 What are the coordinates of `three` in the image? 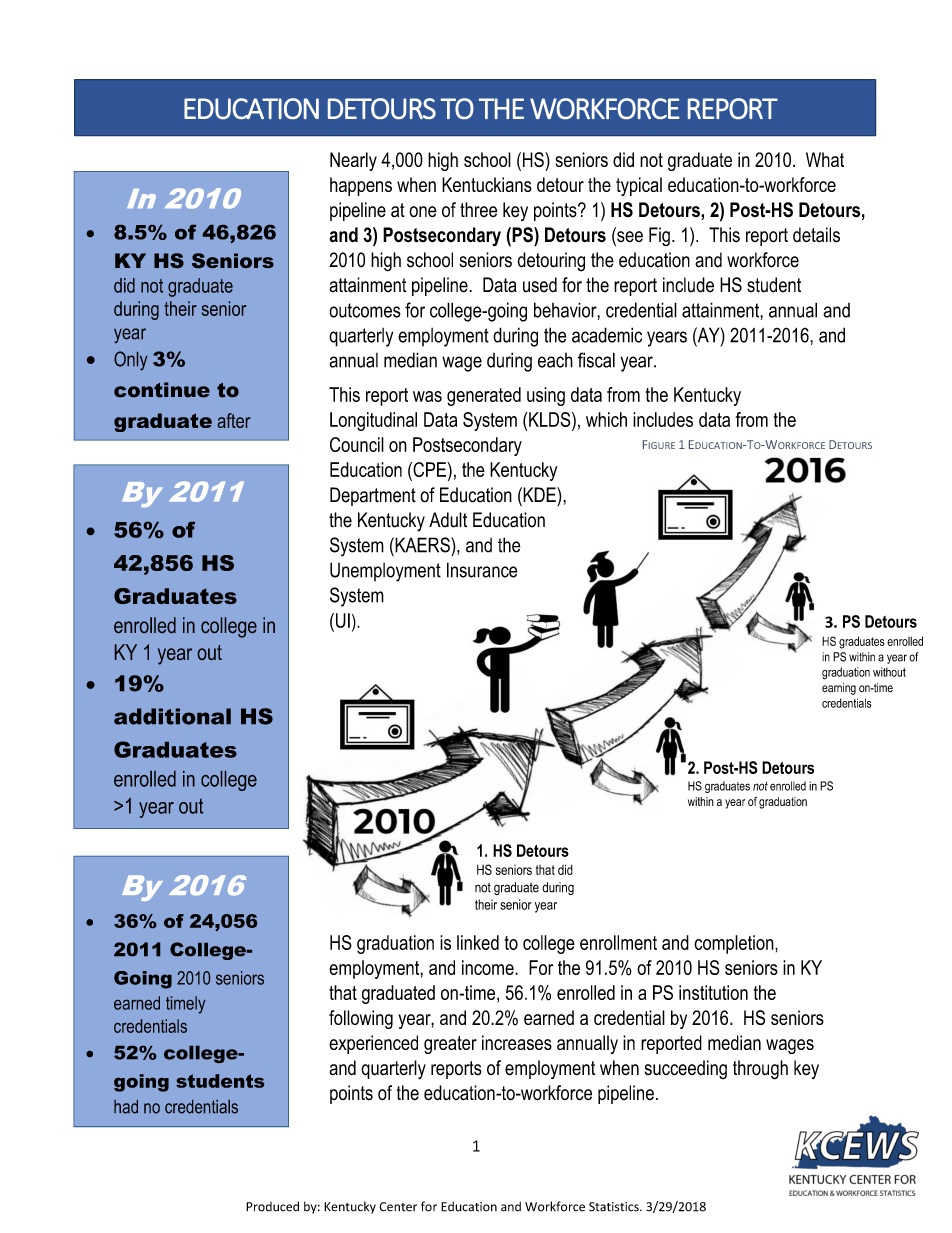 It's located at (478, 209).
